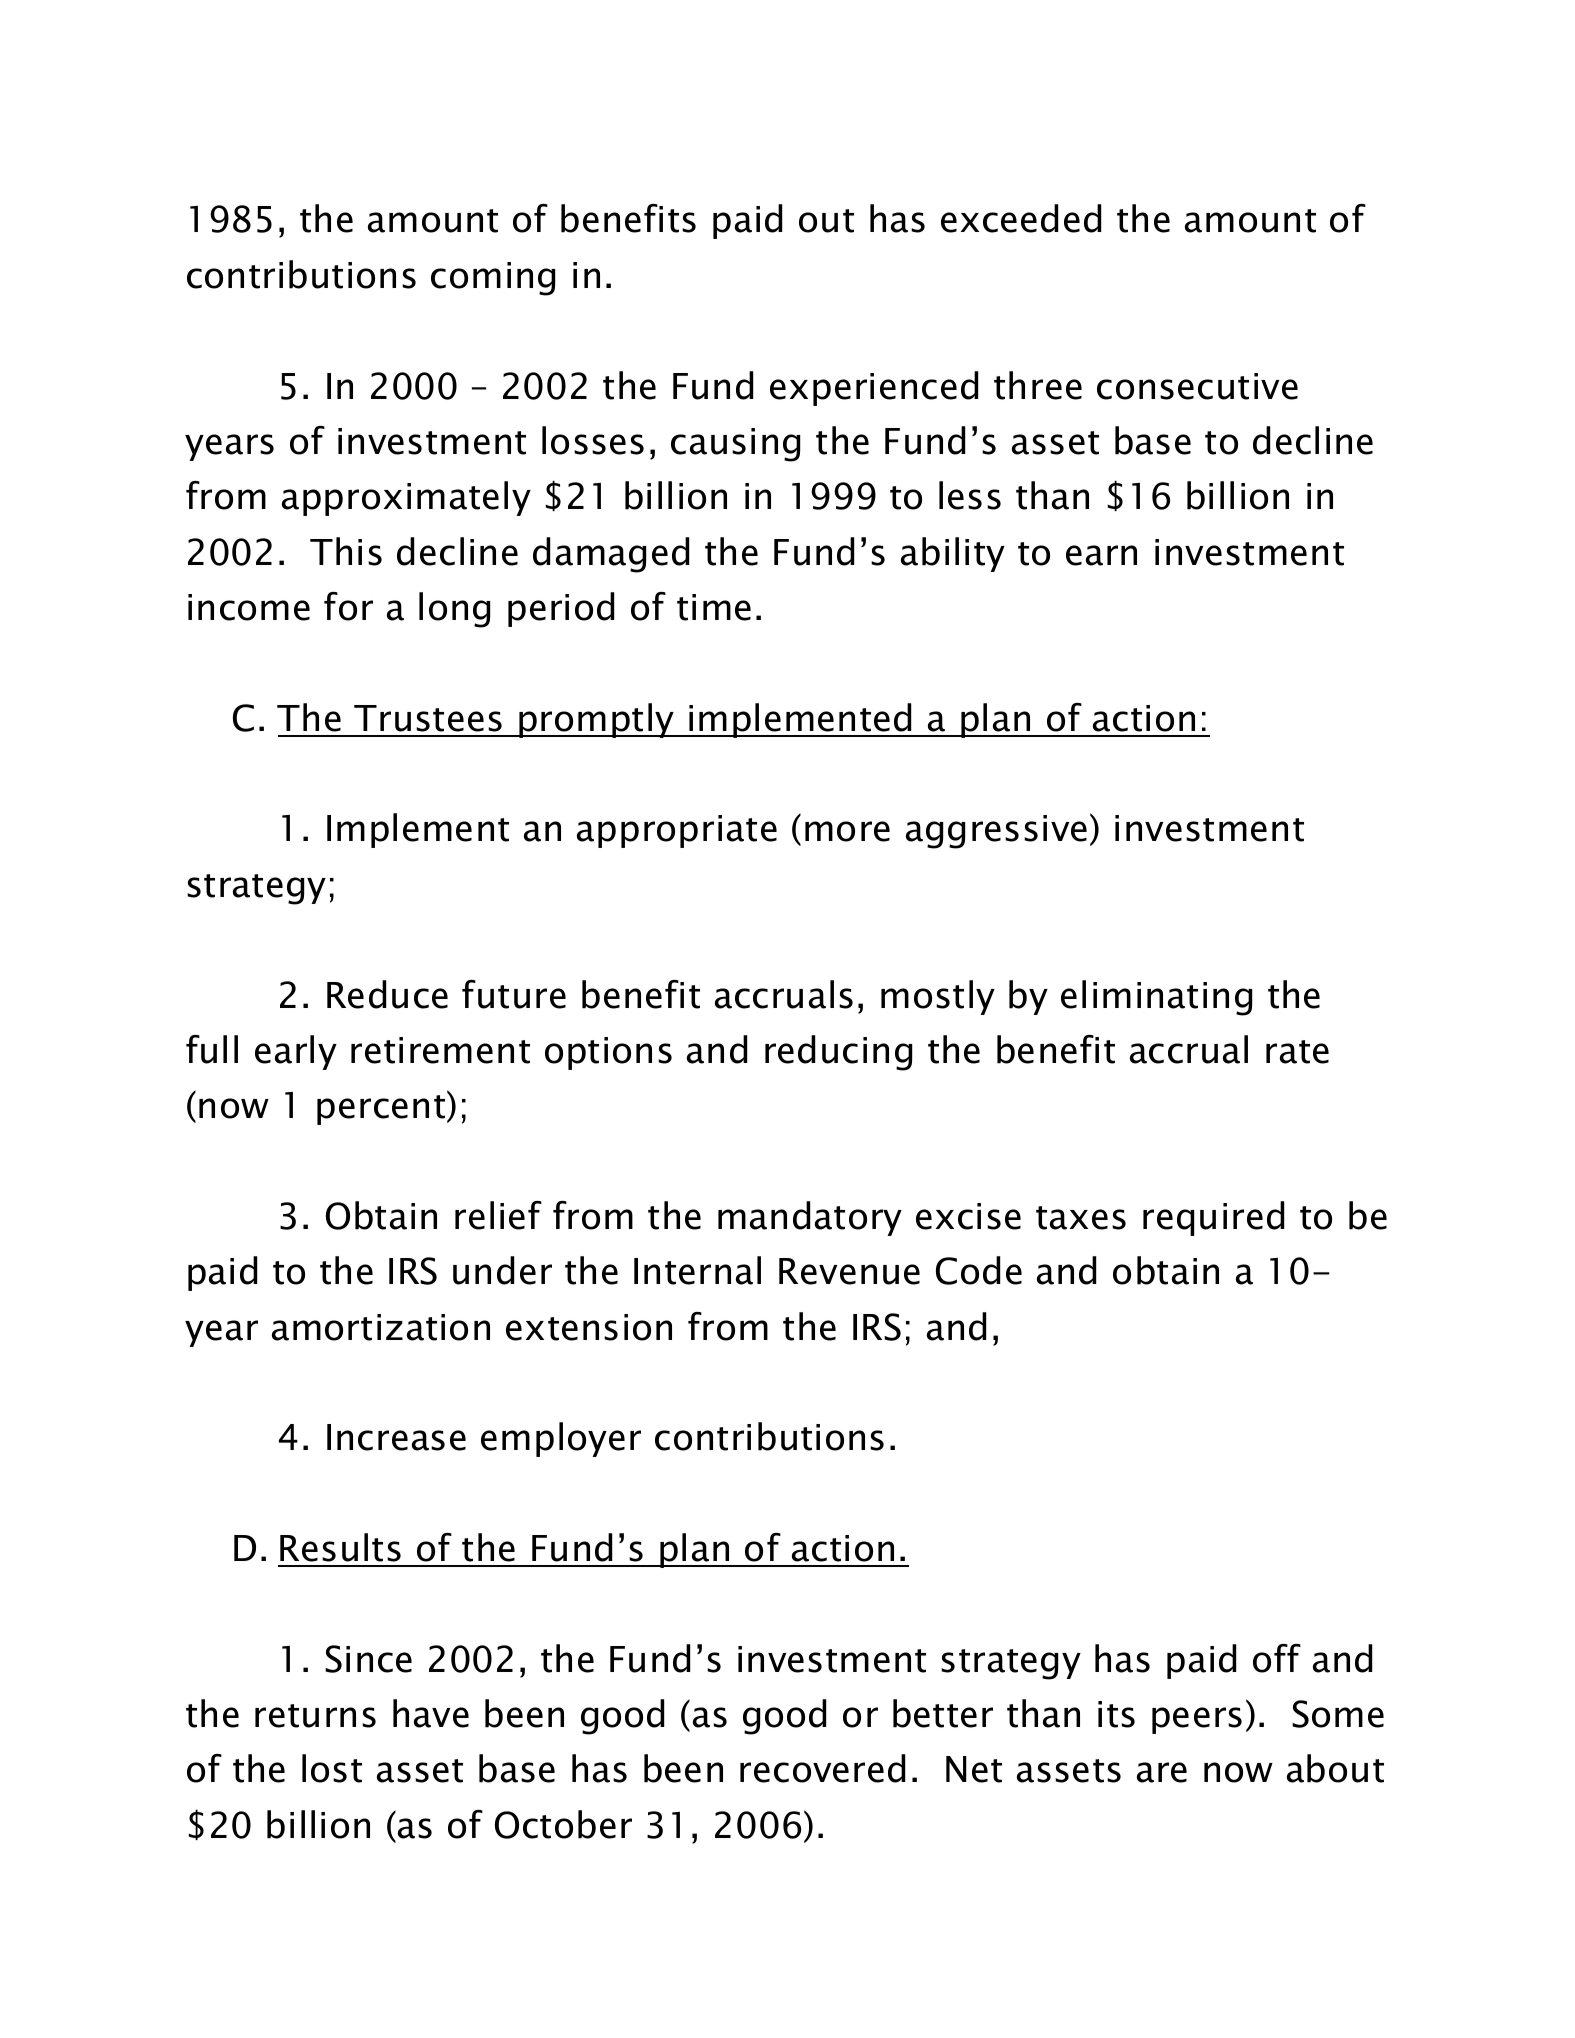  Describe the element at coordinates (332, 1768) in the page. I see `lost` at that location.
